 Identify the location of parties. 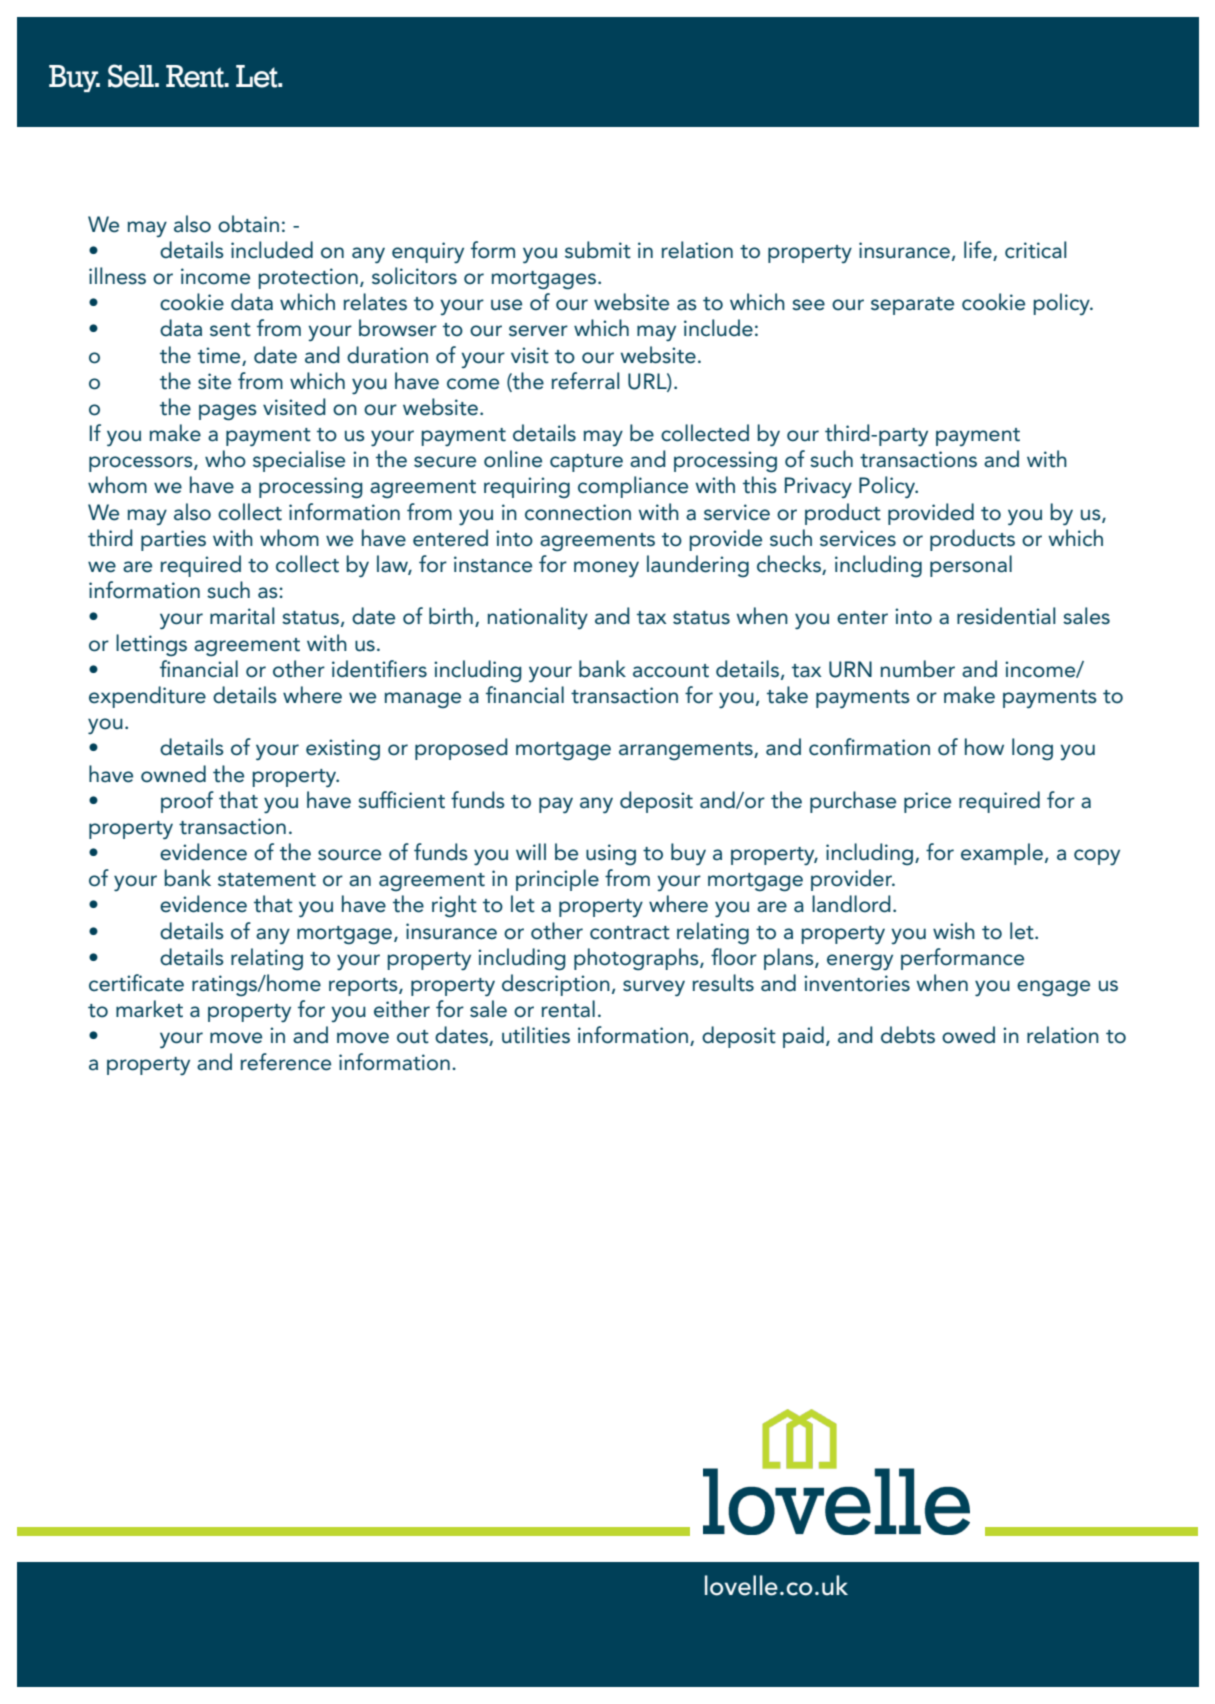
(173, 540).
